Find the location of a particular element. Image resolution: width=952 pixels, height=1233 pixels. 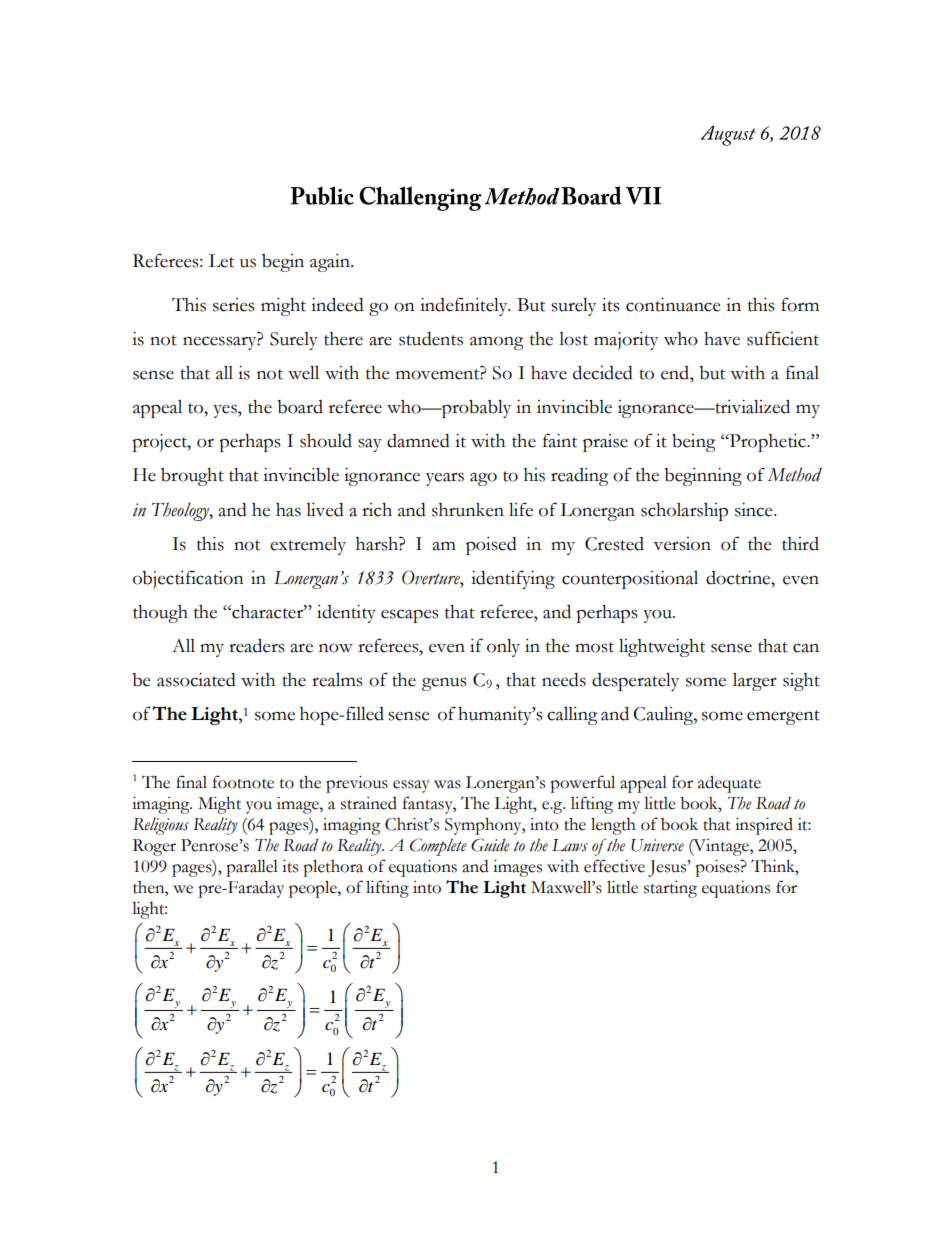

indefinitely is located at coordinates (465, 306).
